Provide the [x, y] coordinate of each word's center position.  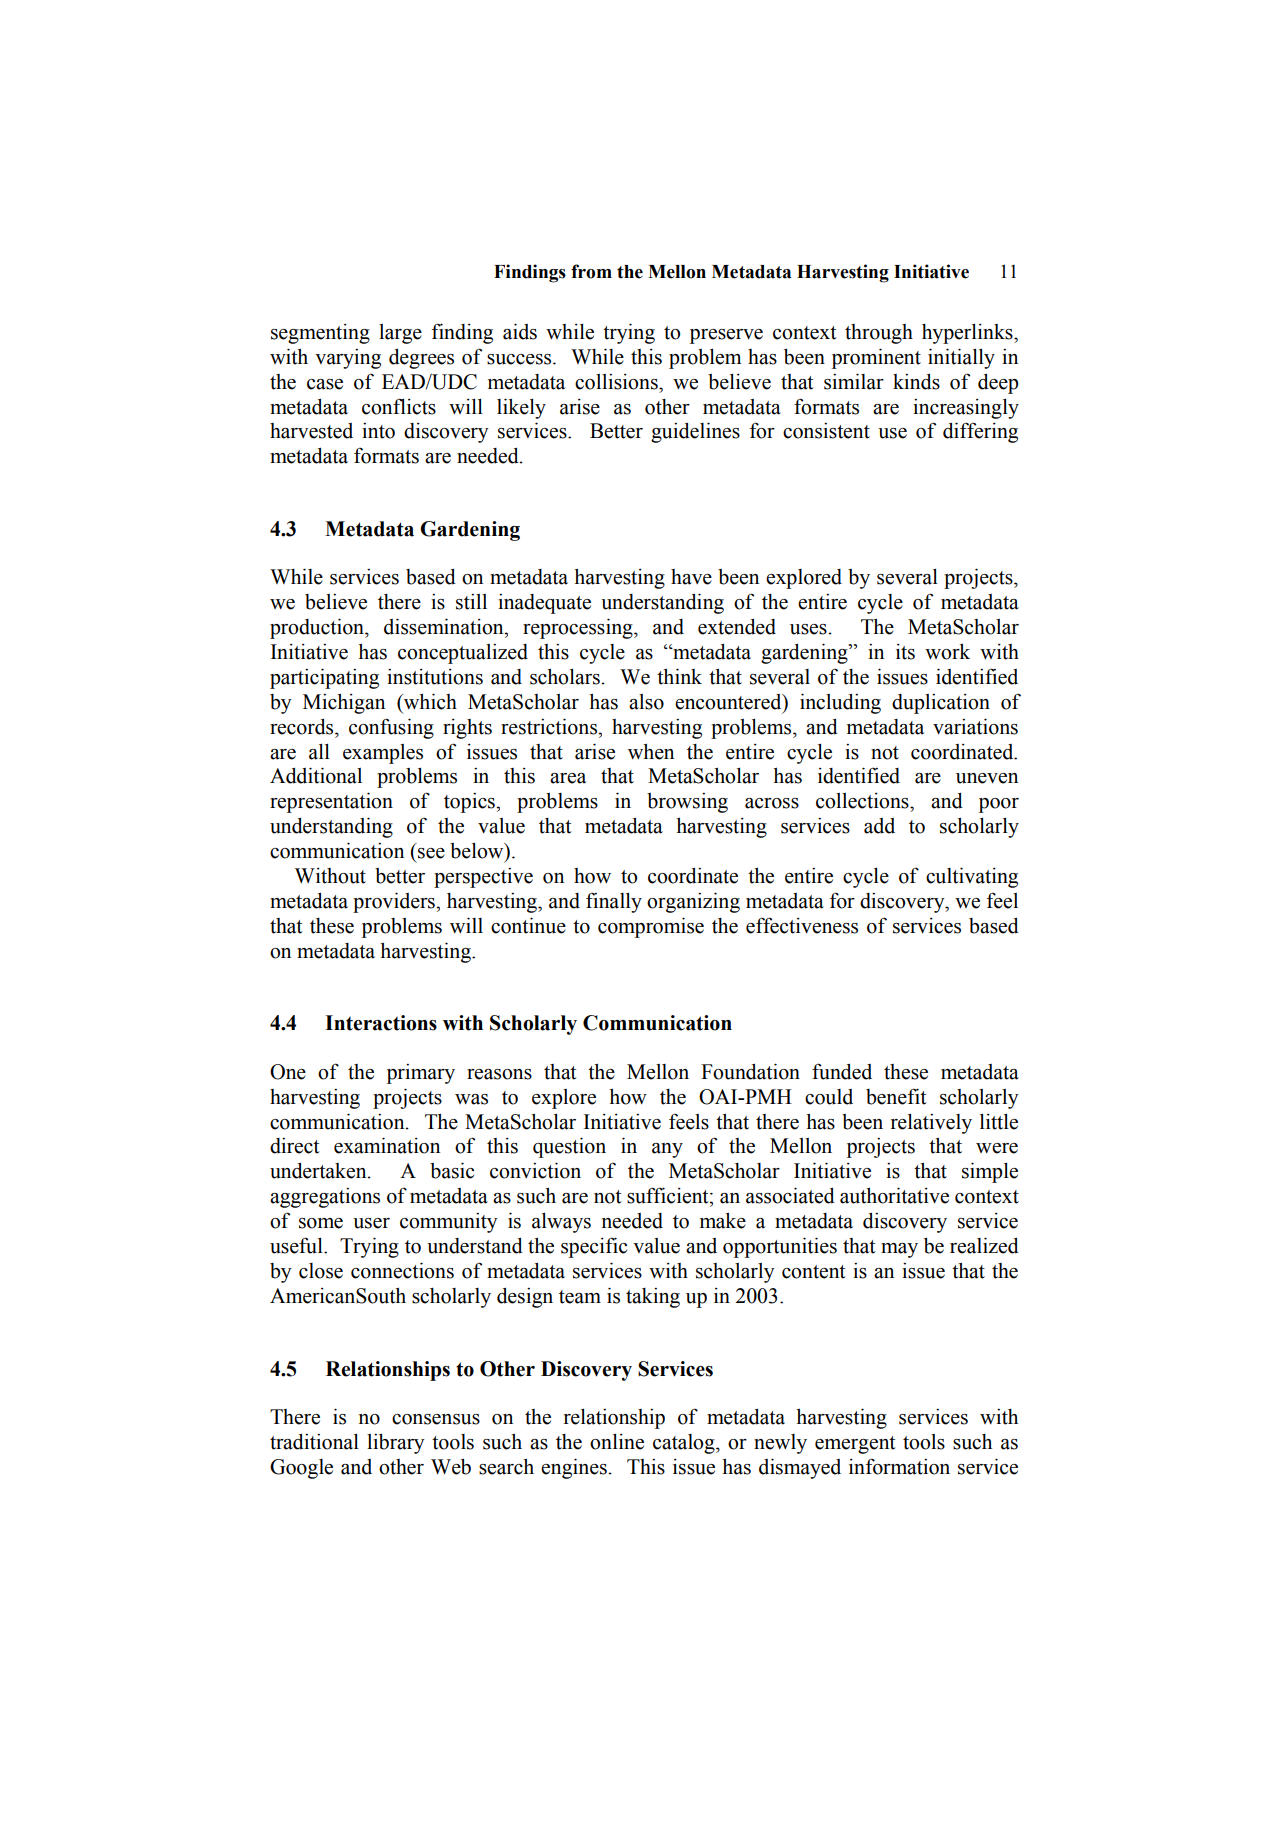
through [879, 334]
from [591, 271]
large [400, 334]
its [905, 652]
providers [395, 902]
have [691, 577]
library [396, 1444]
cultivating [972, 877]
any [667, 1150]
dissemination [445, 626]
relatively [931, 1124]
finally [614, 902]
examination [387, 1145]
